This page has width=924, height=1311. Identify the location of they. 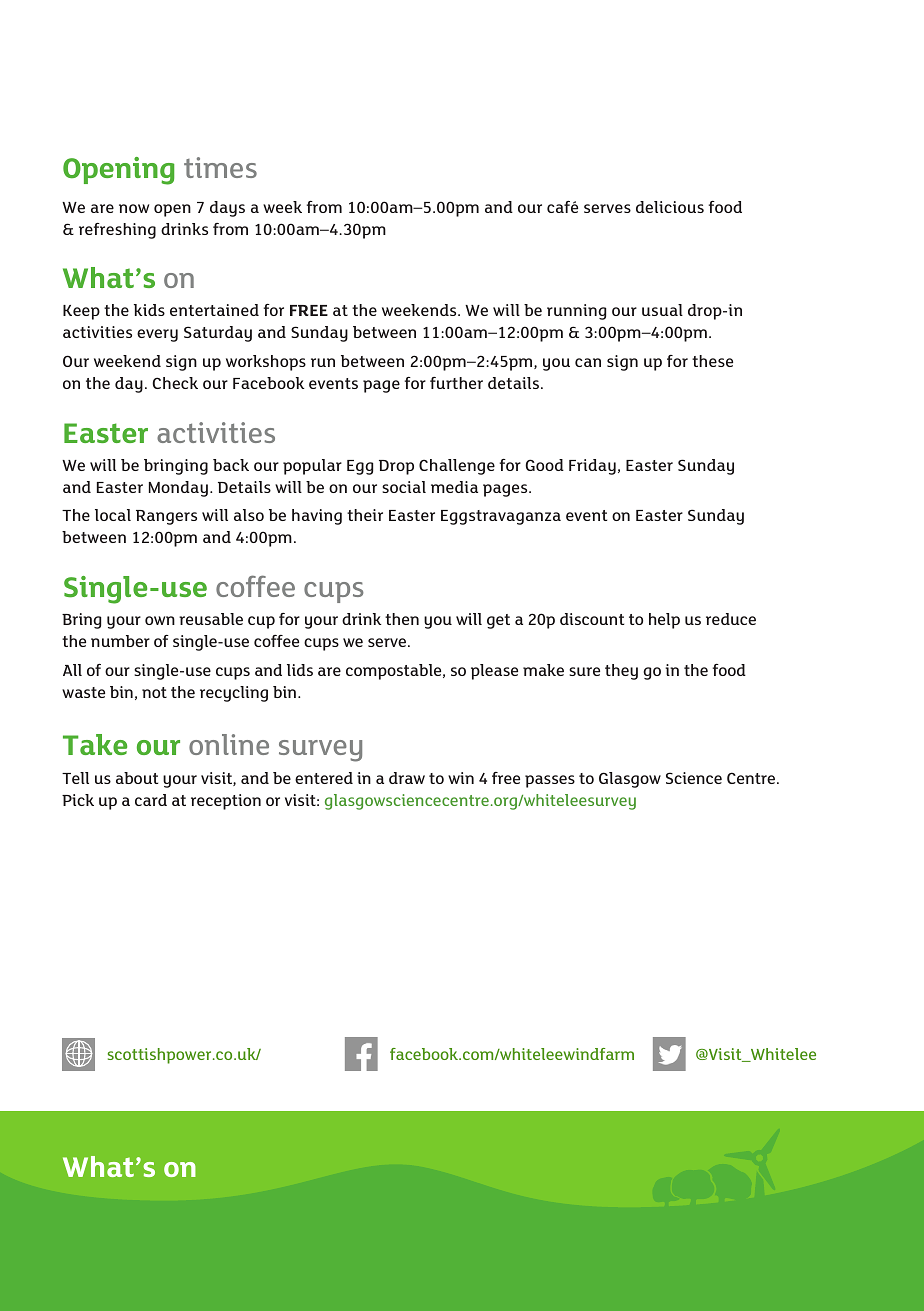
(621, 672).
